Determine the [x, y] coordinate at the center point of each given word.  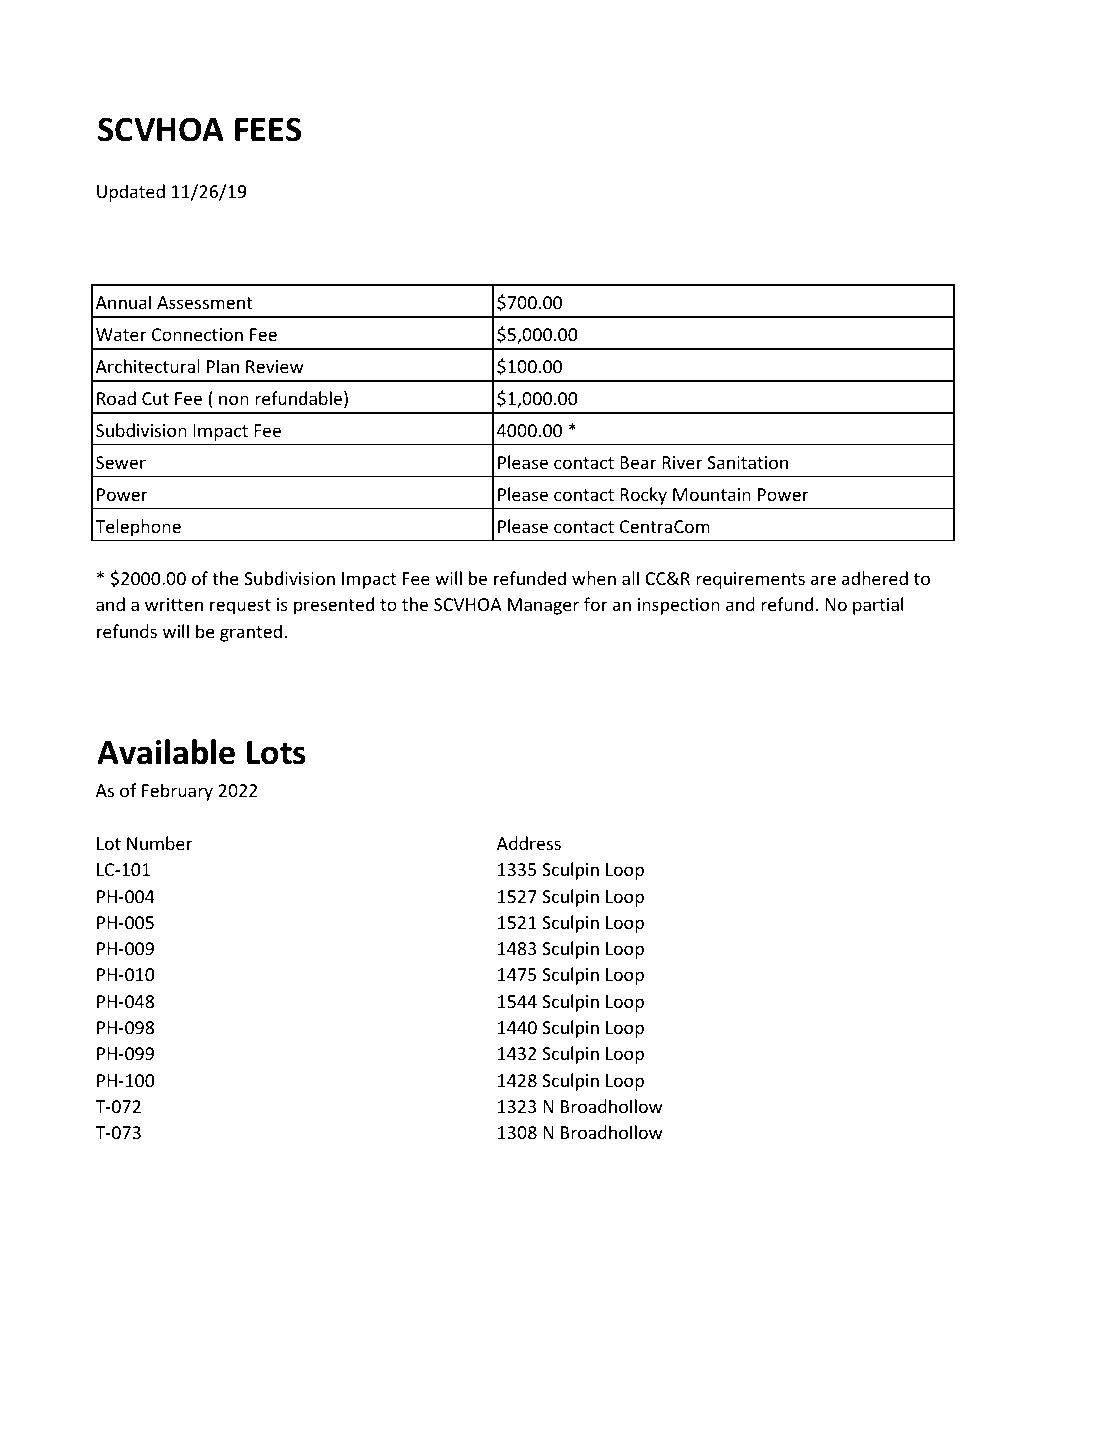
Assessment [205, 302]
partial [878, 606]
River [682, 462]
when [594, 578]
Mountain [712, 494]
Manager [543, 606]
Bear [638, 462]
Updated [131, 193]
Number [159, 843]
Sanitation [747, 462]
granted [251, 633]
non [234, 400]
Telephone [138, 528]
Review [274, 366]
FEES [268, 129]
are [823, 580]
